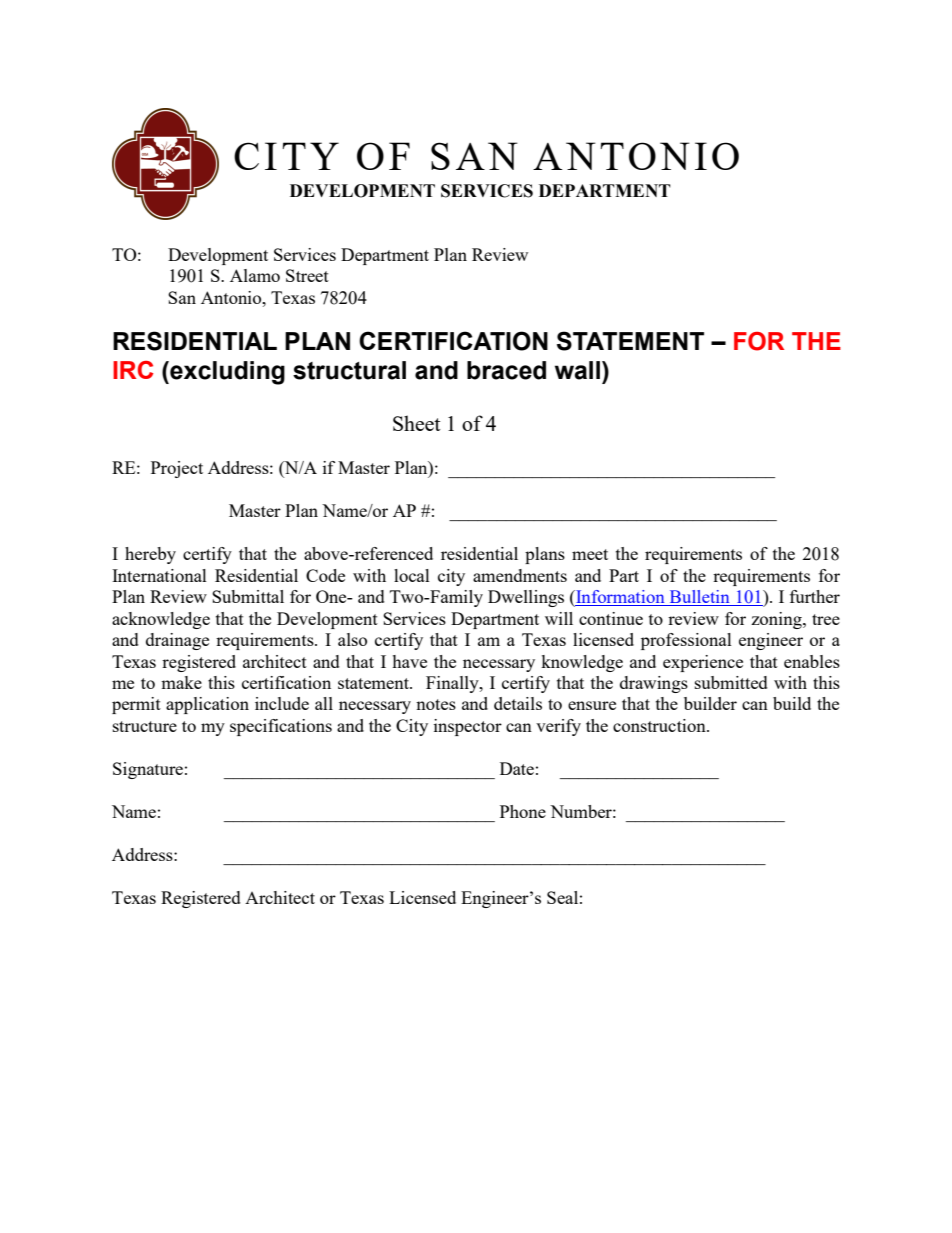 This screenshot has height=1233, width=952. I want to click on Phone, so click(523, 811).
